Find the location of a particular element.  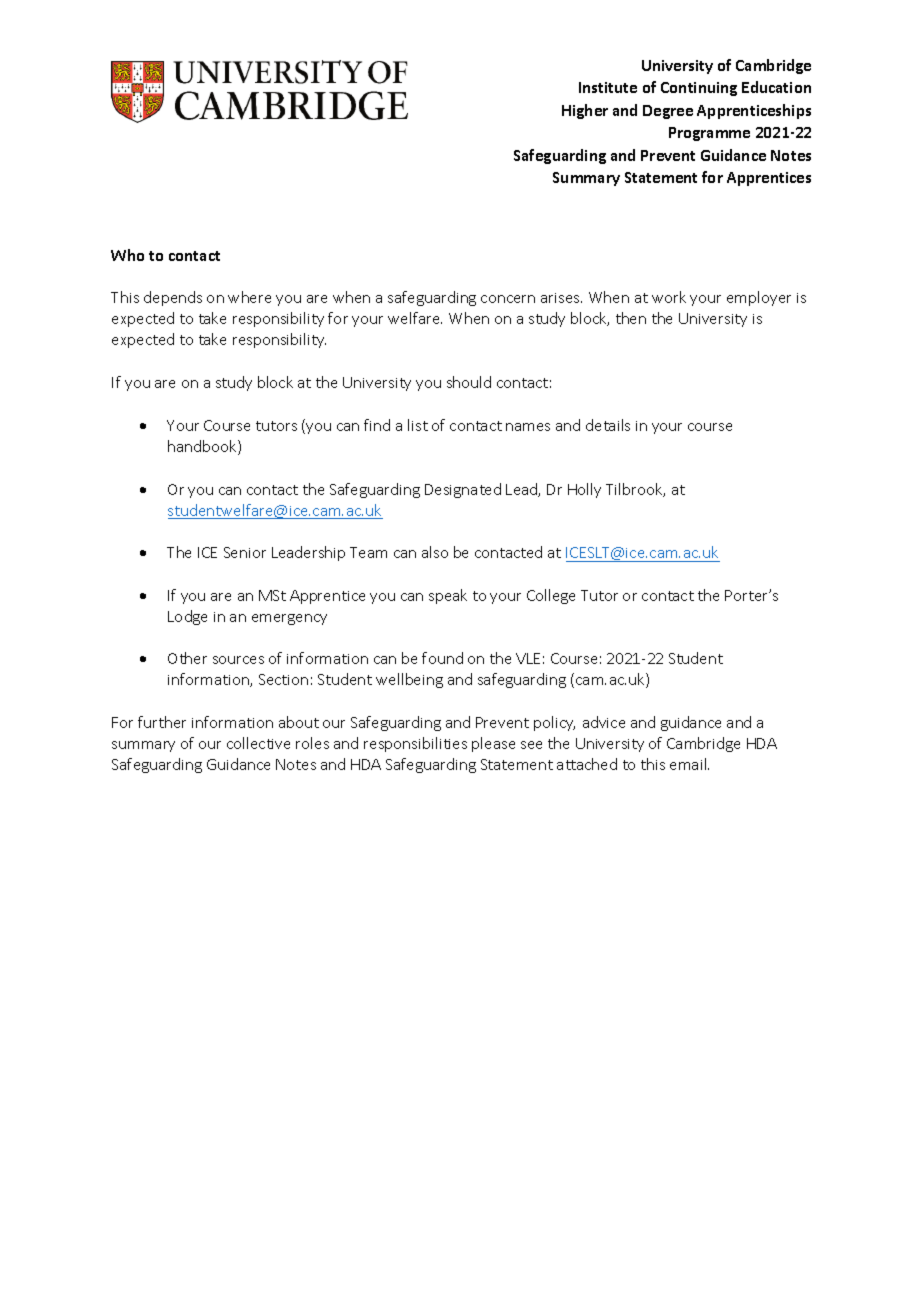

Lodge is located at coordinates (187, 617).
